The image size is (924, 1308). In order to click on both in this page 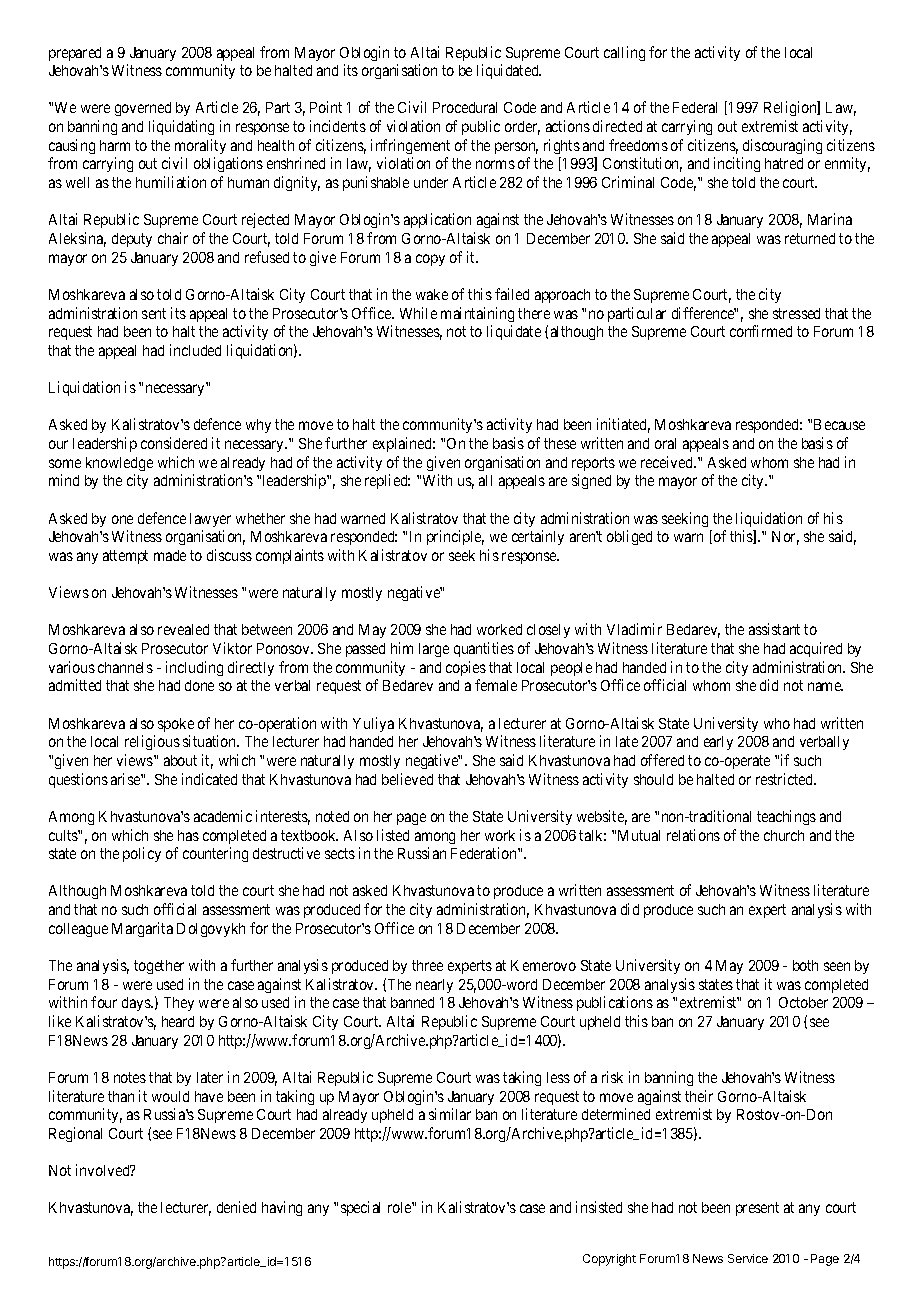, I will do `click(805, 965)`.
